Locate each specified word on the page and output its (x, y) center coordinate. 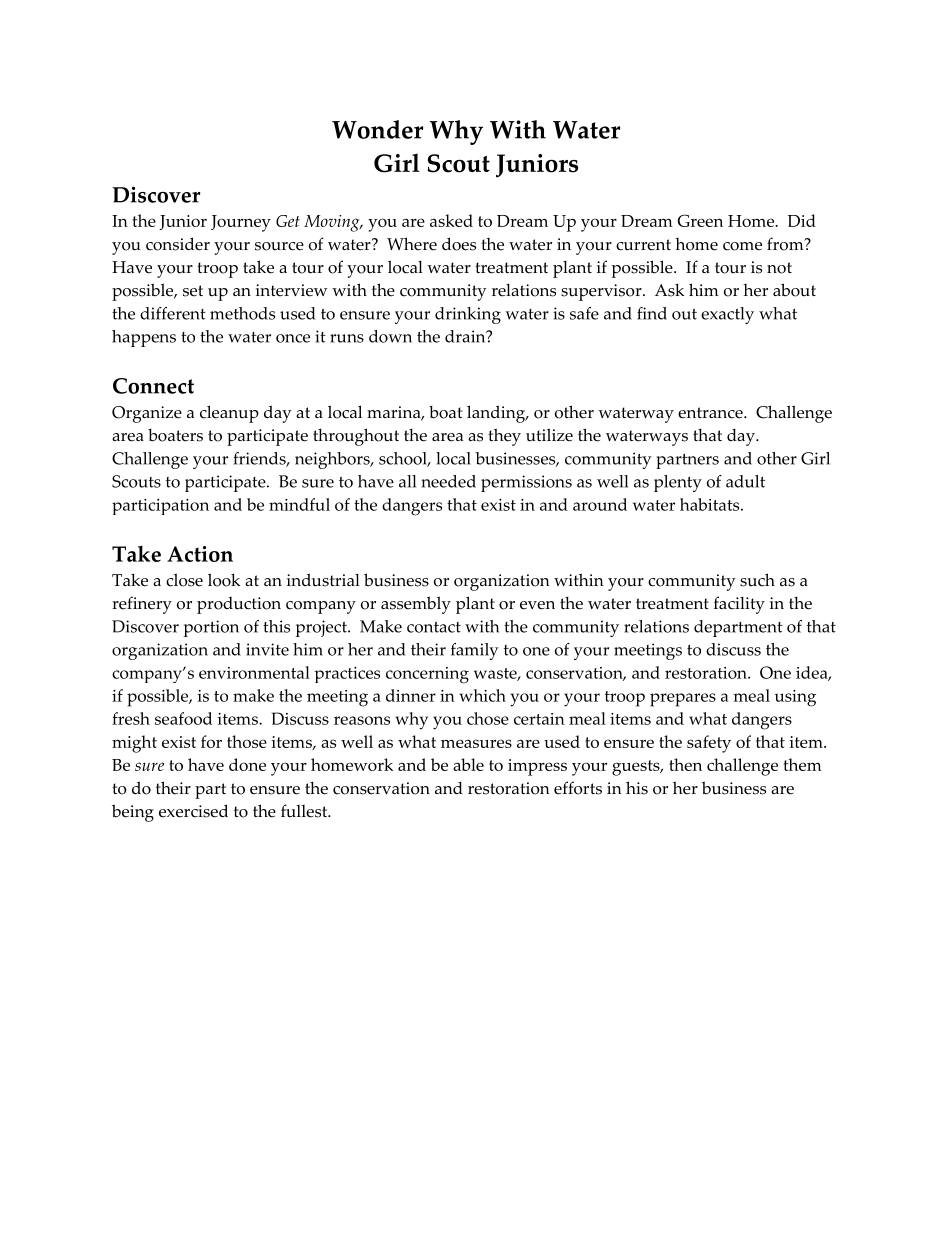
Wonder (377, 129)
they (504, 437)
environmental (254, 672)
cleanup (229, 414)
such (757, 580)
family (475, 651)
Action (200, 554)
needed (448, 481)
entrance (711, 413)
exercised (193, 811)
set (193, 291)
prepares (683, 700)
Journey (241, 223)
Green (700, 220)
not (779, 268)
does (459, 244)
